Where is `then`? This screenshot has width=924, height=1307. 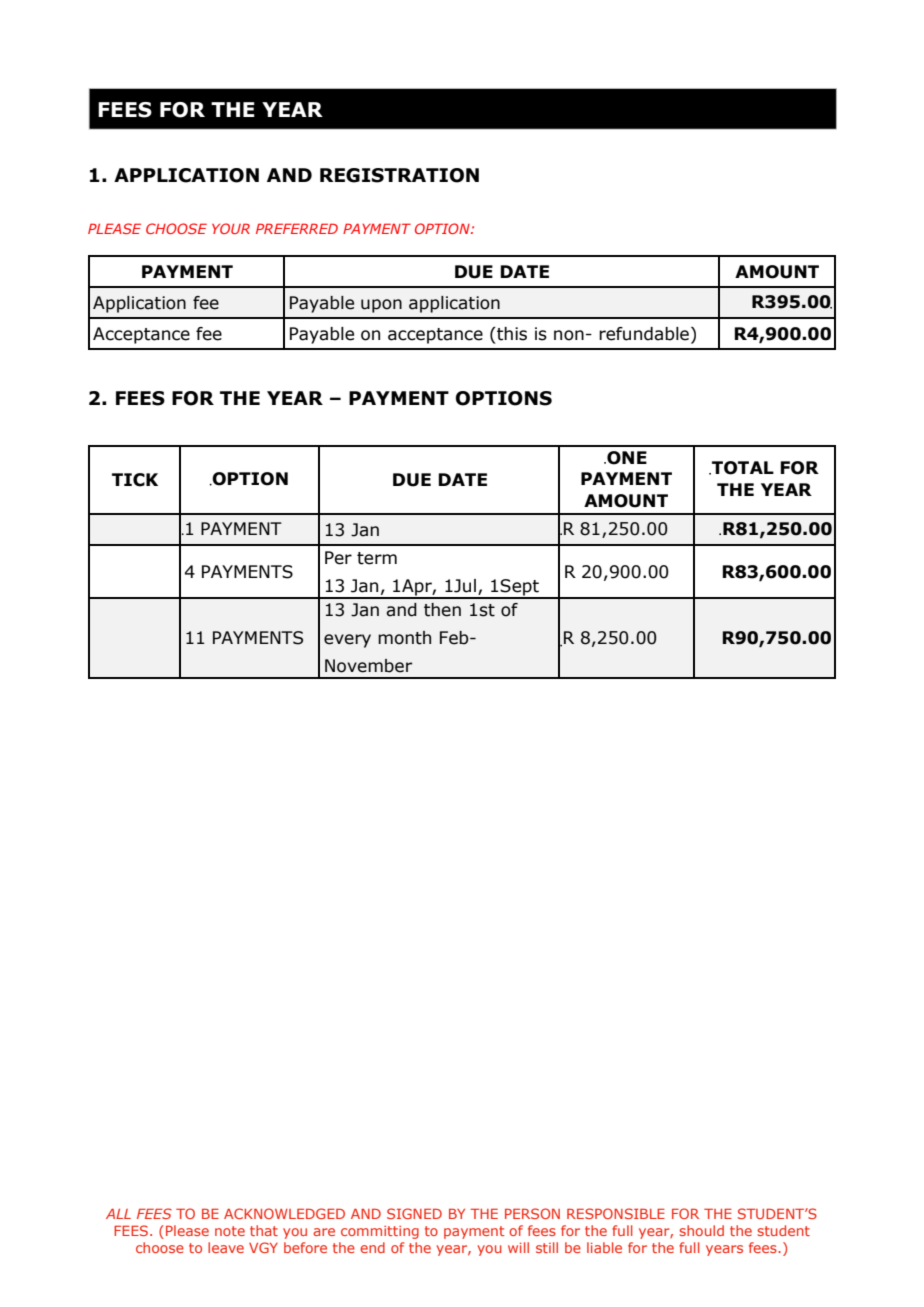 then is located at coordinates (442, 610).
